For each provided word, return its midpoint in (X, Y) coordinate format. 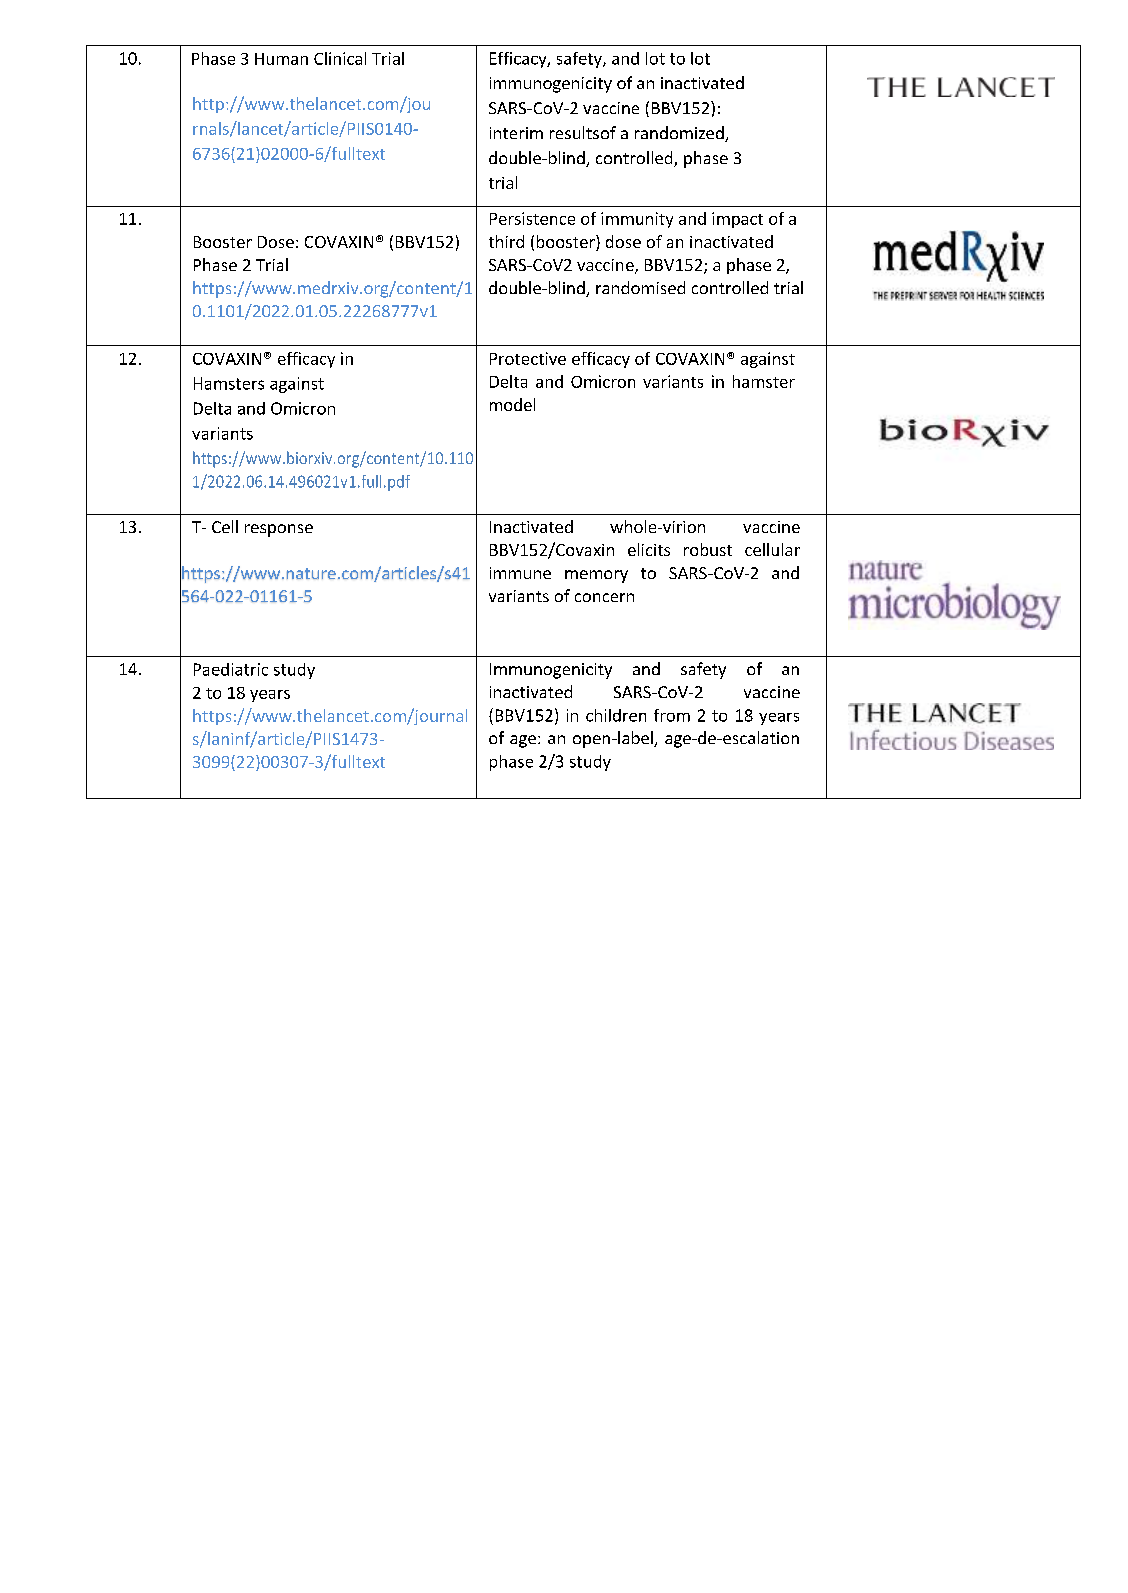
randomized (680, 134)
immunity (637, 220)
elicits (649, 549)
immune (520, 573)
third (506, 241)
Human (281, 59)
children (616, 715)
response (279, 530)
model (512, 404)
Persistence (532, 218)
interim (516, 133)
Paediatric (231, 669)
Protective (528, 358)
